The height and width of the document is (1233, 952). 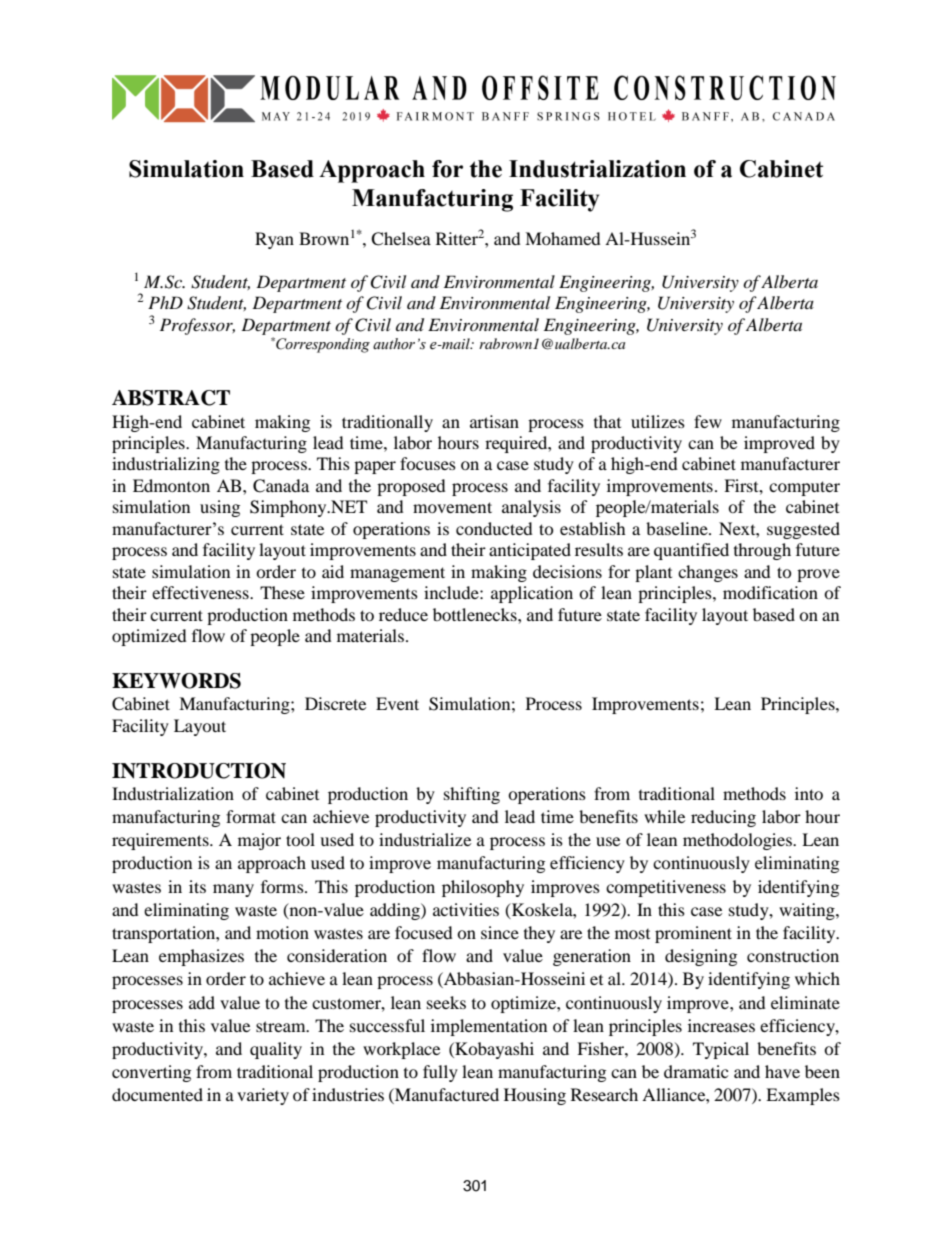 What do you see at coordinates (476, 614) in the document?
I see `bottlenecks` at bounding box center [476, 614].
